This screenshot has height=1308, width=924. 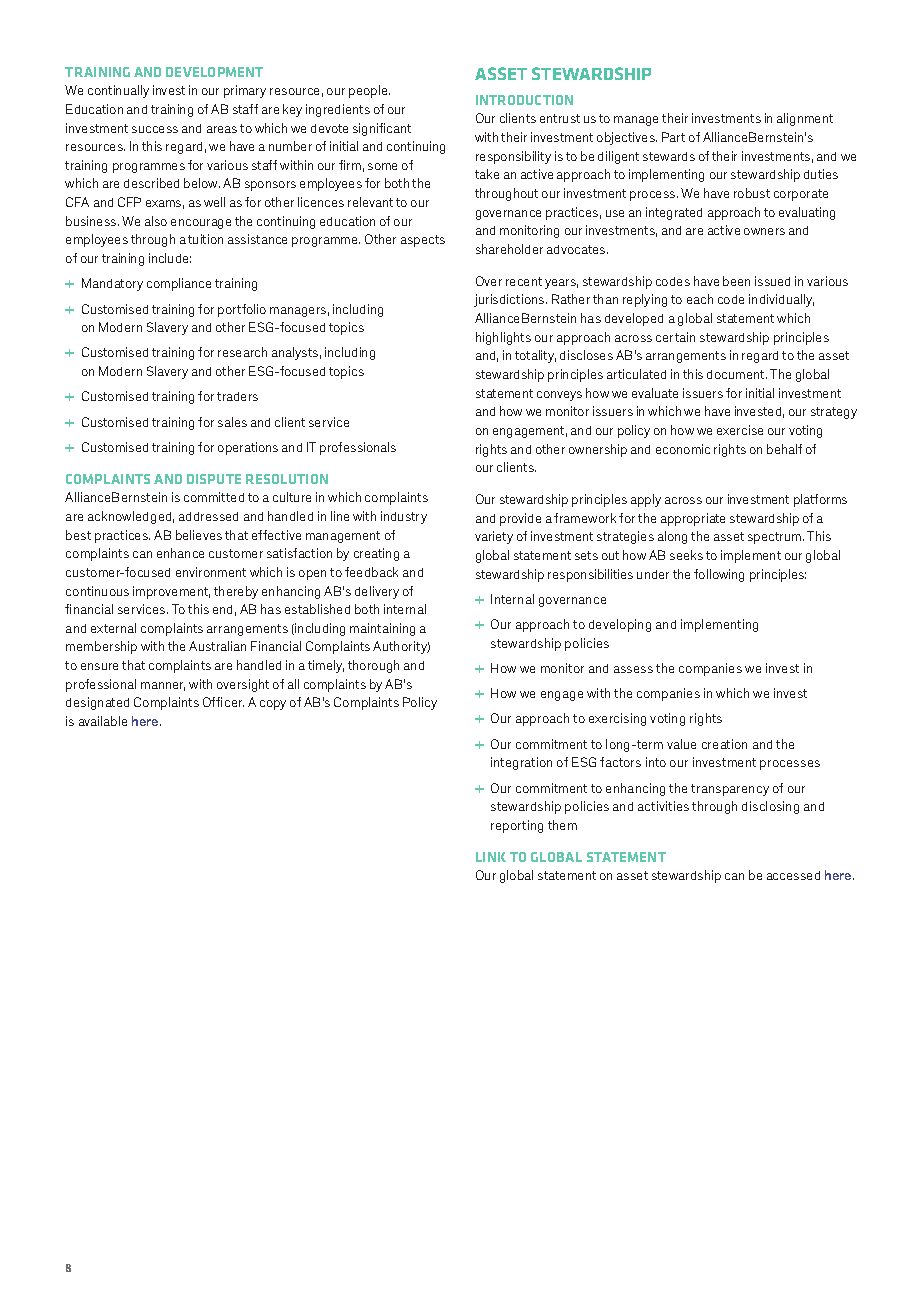 What do you see at coordinates (118, 91) in the screenshot?
I see `continually` at bounding box center [118, 91].
